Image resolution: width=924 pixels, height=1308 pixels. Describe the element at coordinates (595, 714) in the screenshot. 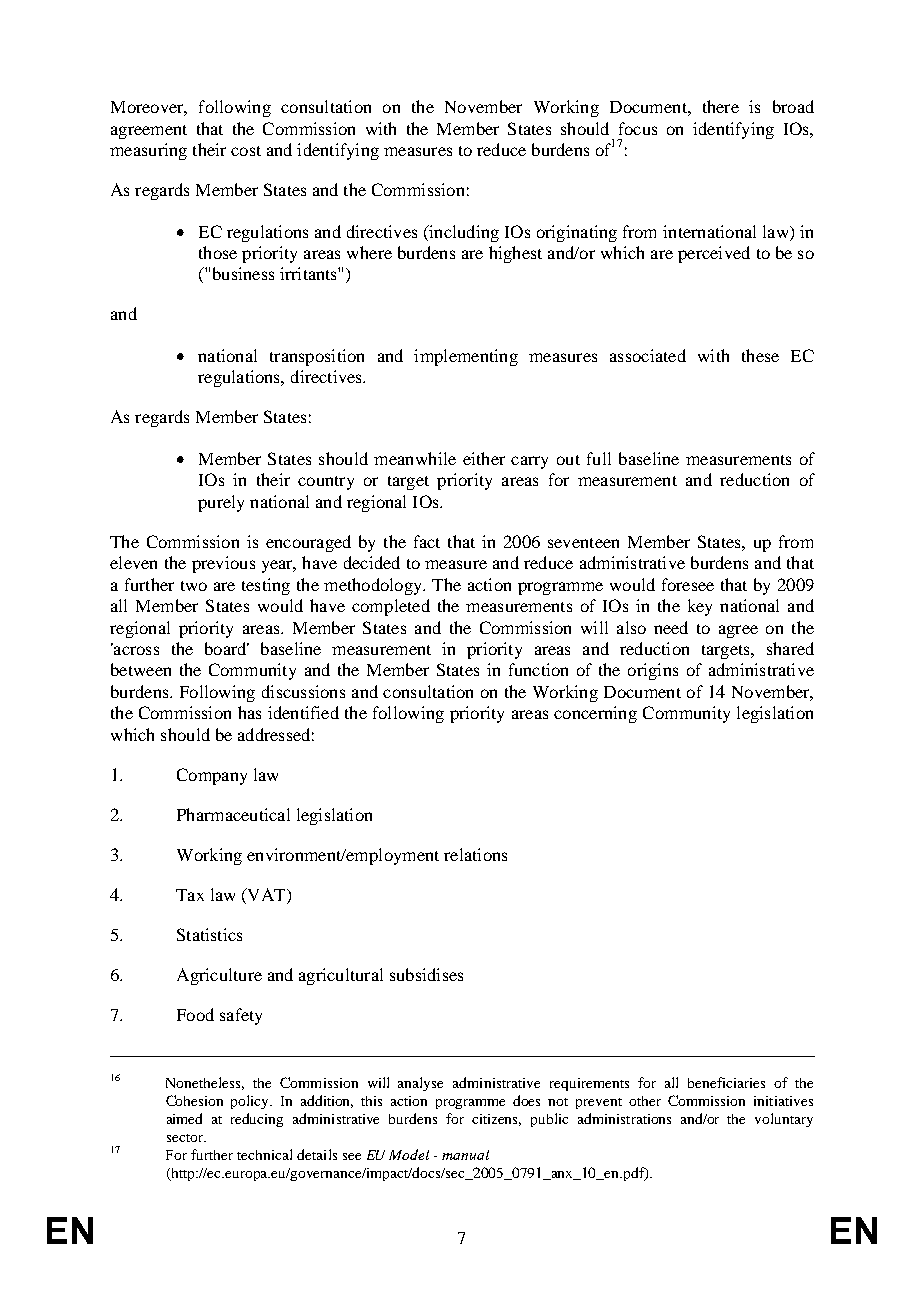

I see `concerning` at that location.
